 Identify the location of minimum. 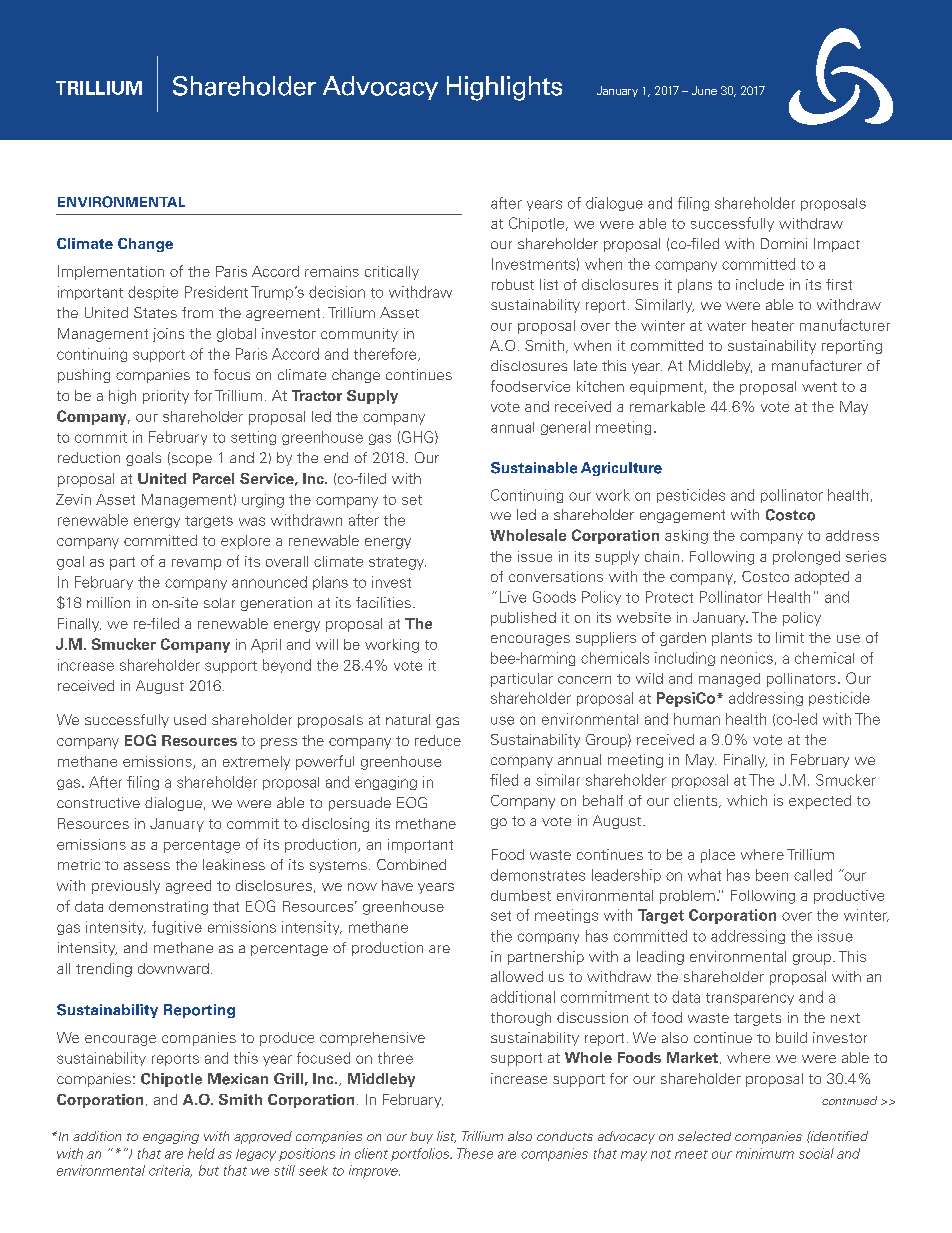
(765, 1153).
